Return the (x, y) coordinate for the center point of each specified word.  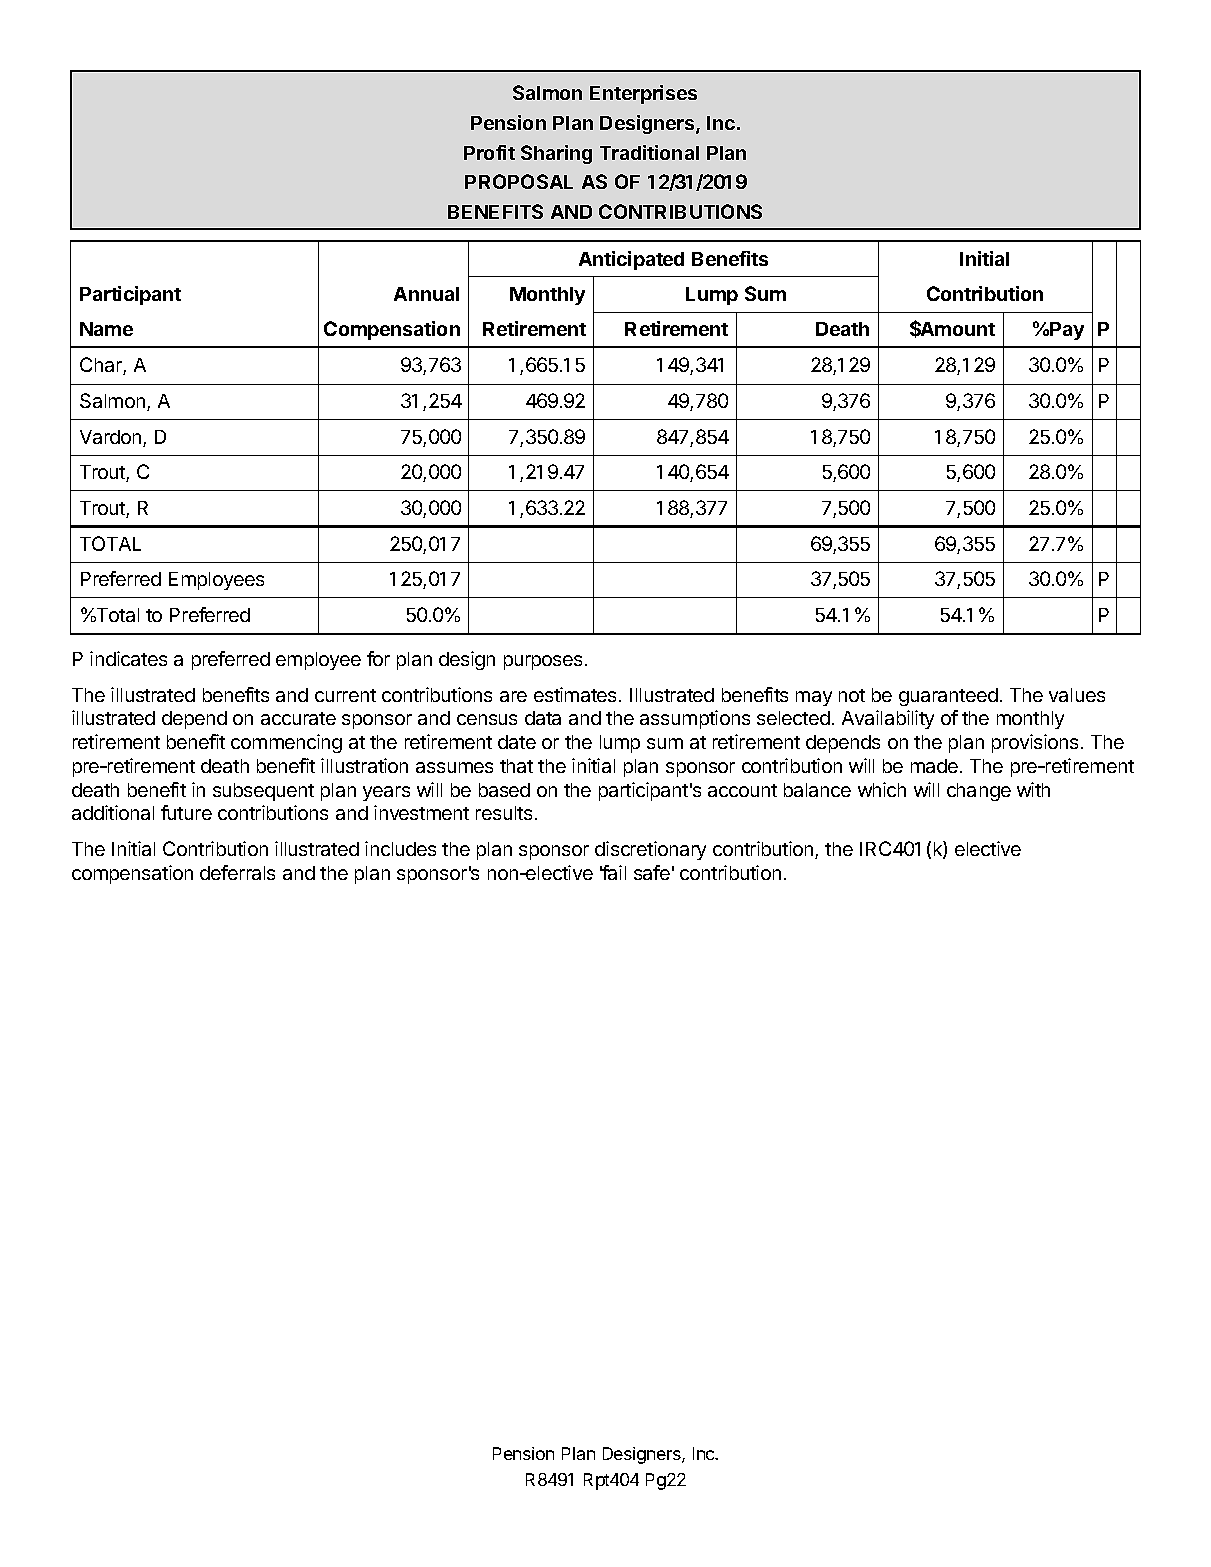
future (186, 812)
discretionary (650, 850)
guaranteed (948, 697)
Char (102, 366)
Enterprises (643, 94)
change (979, 792)
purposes (545, 662)
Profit (489, 152)
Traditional (649, 152)
